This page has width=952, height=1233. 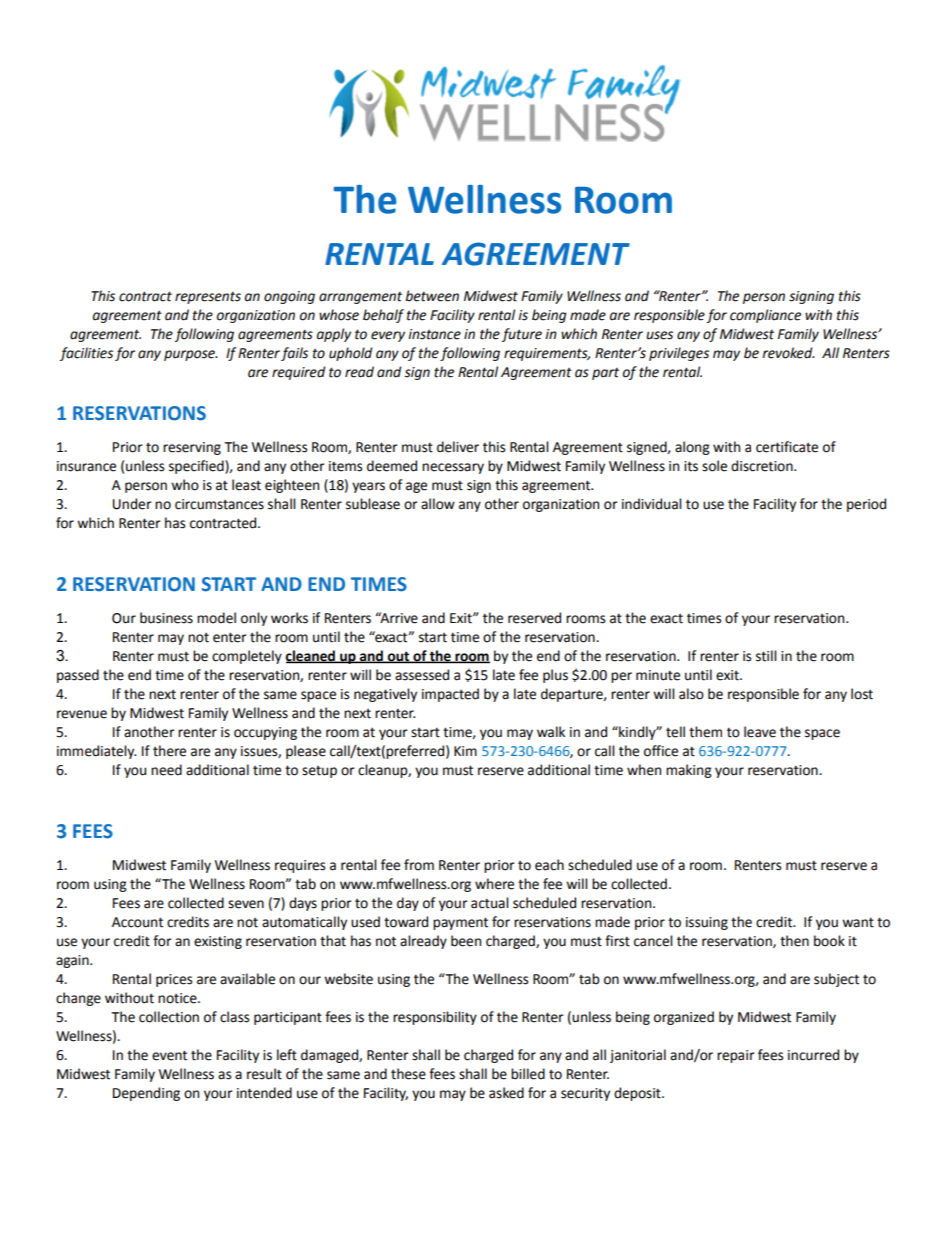 What do you see at coordinates (434, 334) in the page?
I see `instance` at bounding box center [434, 334].
